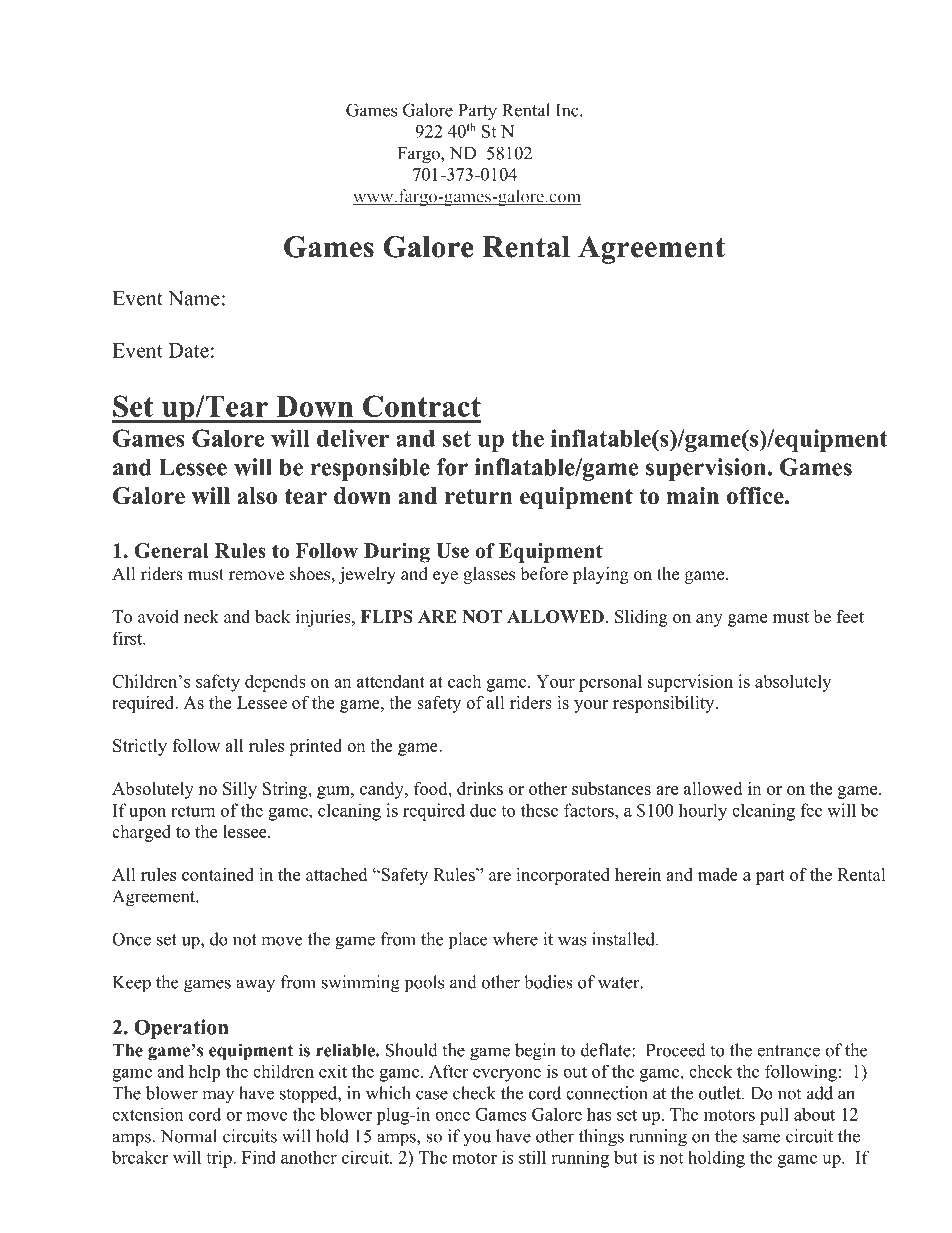 The width and height of the screenshot is (952, 1233). Describe the element at coordinates (353, 438) in the screenshot. I see `deliver` at that location.
